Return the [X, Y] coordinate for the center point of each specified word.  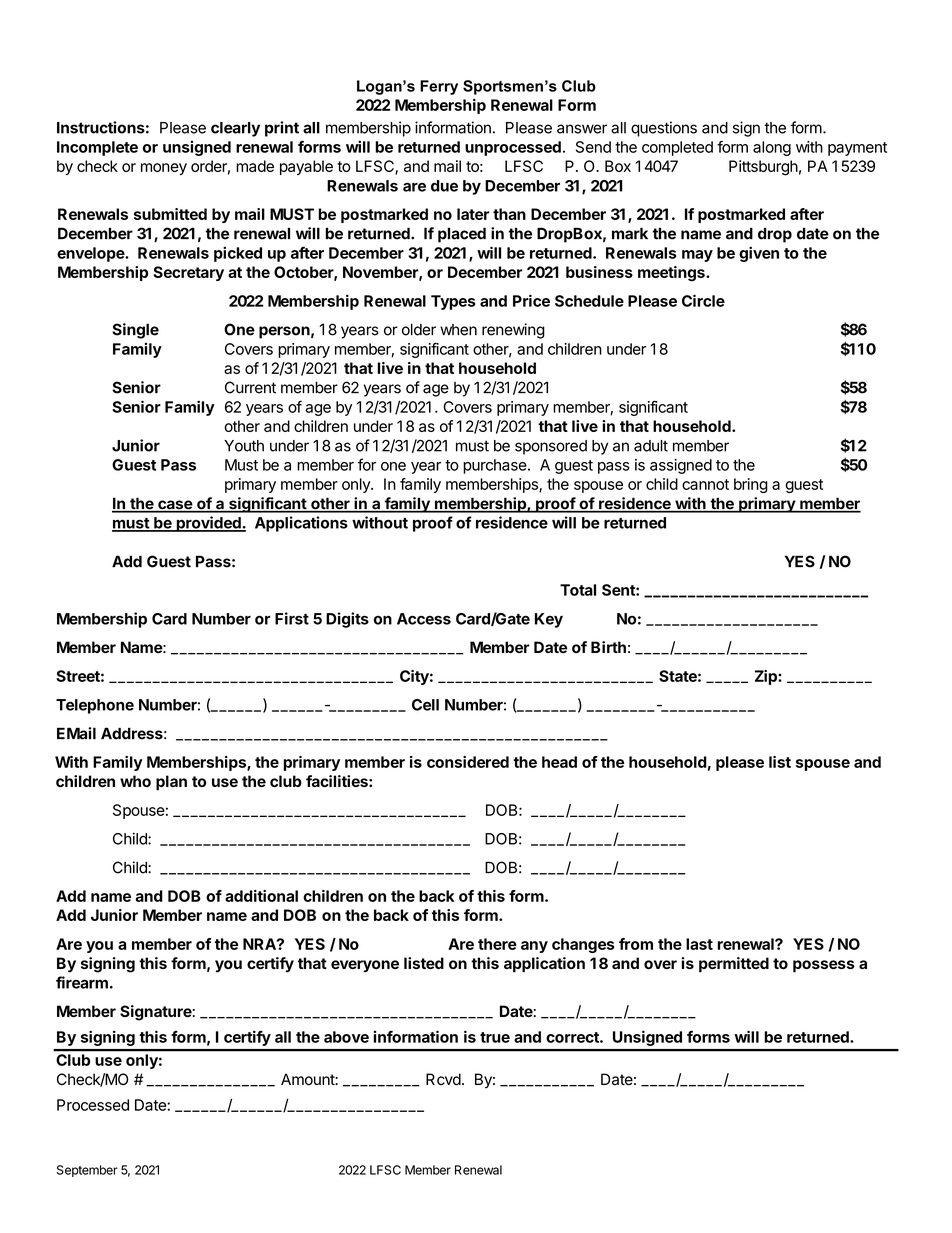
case [175, 506]
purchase [495, 466]
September [87, 1171]
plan [171, 783]
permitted [734, 965]
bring [751, 485]
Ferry [439, 87]
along [772, 148]
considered [468, 762]
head [559, 762]
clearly [235, 129]
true [495, 1037]
